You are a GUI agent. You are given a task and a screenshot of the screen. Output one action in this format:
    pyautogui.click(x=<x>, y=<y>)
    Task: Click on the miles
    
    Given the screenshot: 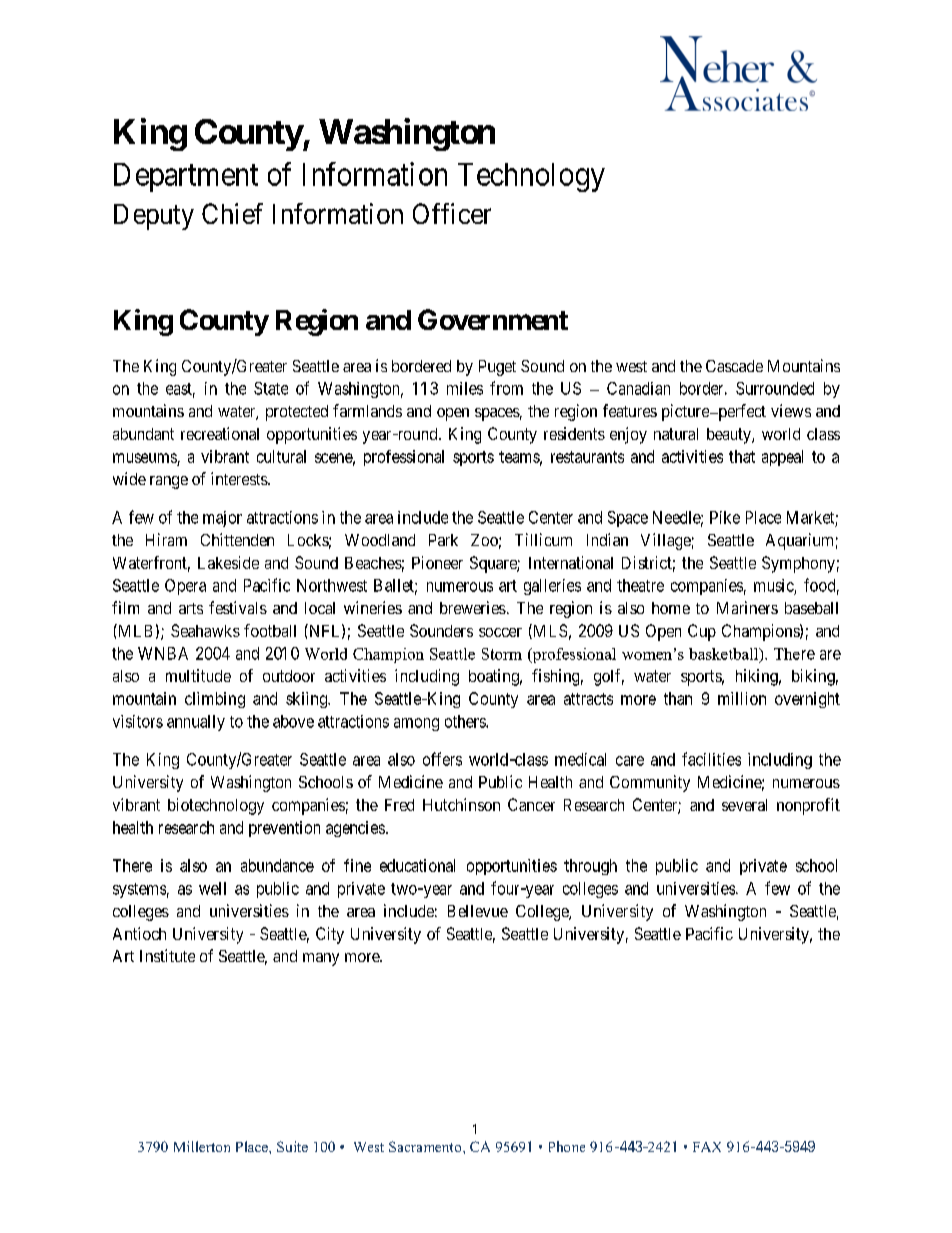 What is the action you would take?
    pyautogui.click(x=465, y=388)
